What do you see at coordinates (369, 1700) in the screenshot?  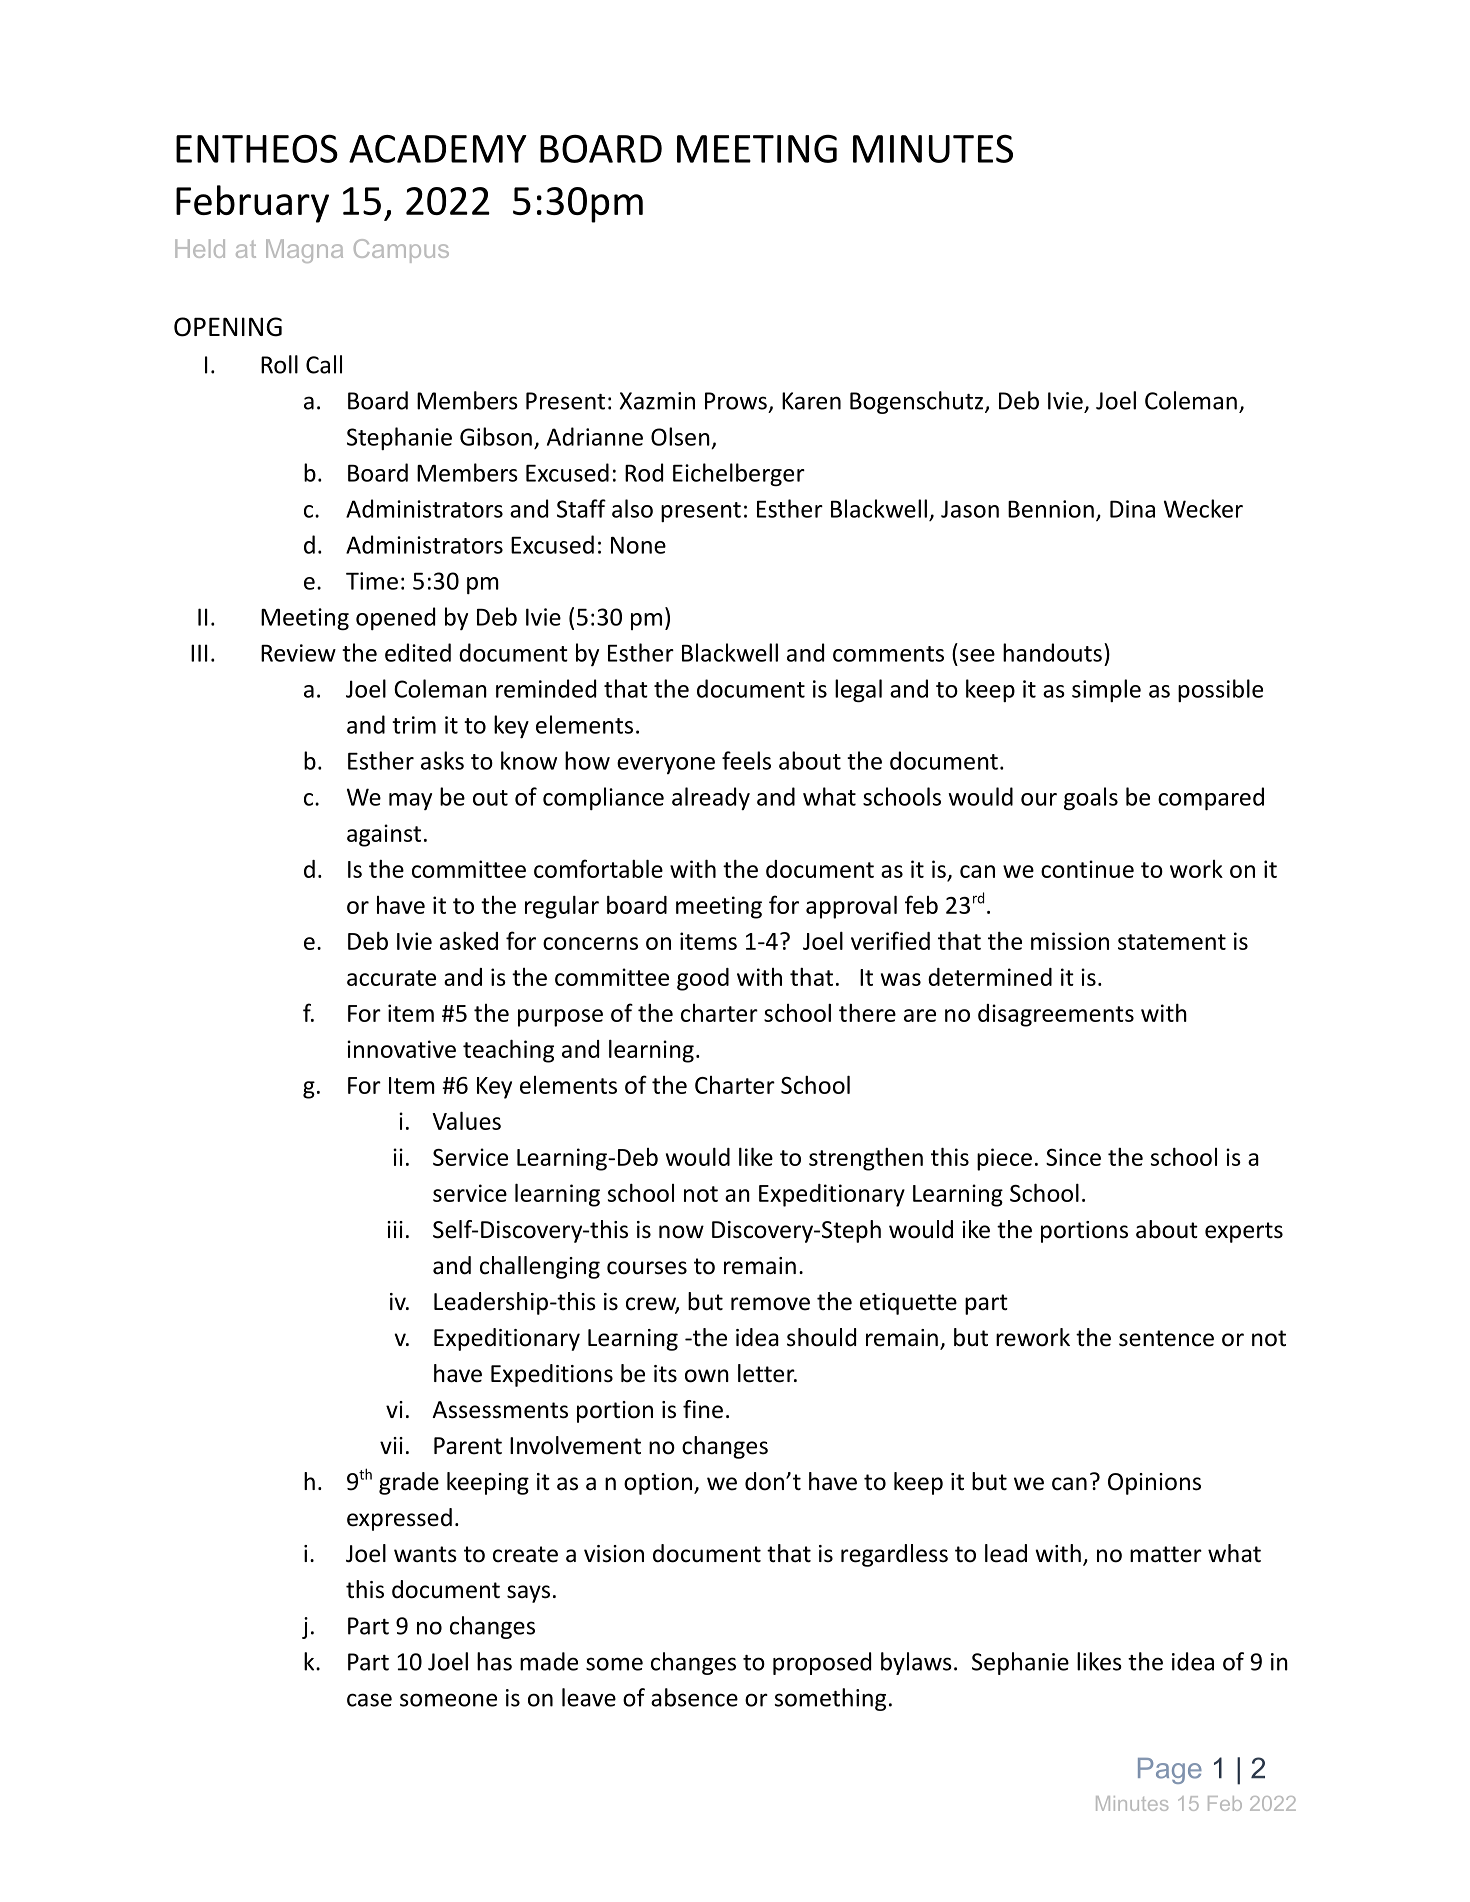 I see `case` at bounding box center [369, 1700].
